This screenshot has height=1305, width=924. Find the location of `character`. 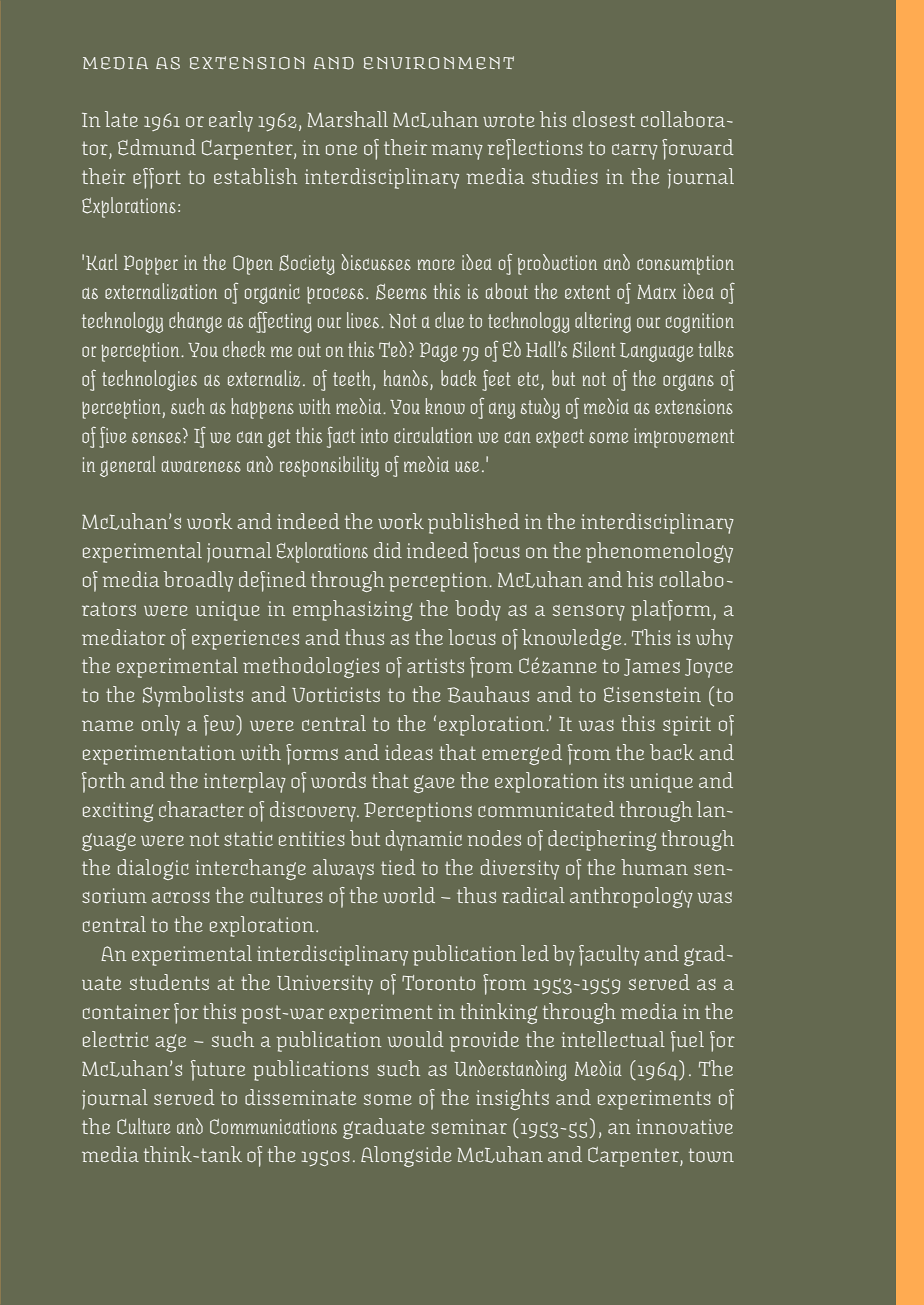

character is located at coordinates (201, 809).
